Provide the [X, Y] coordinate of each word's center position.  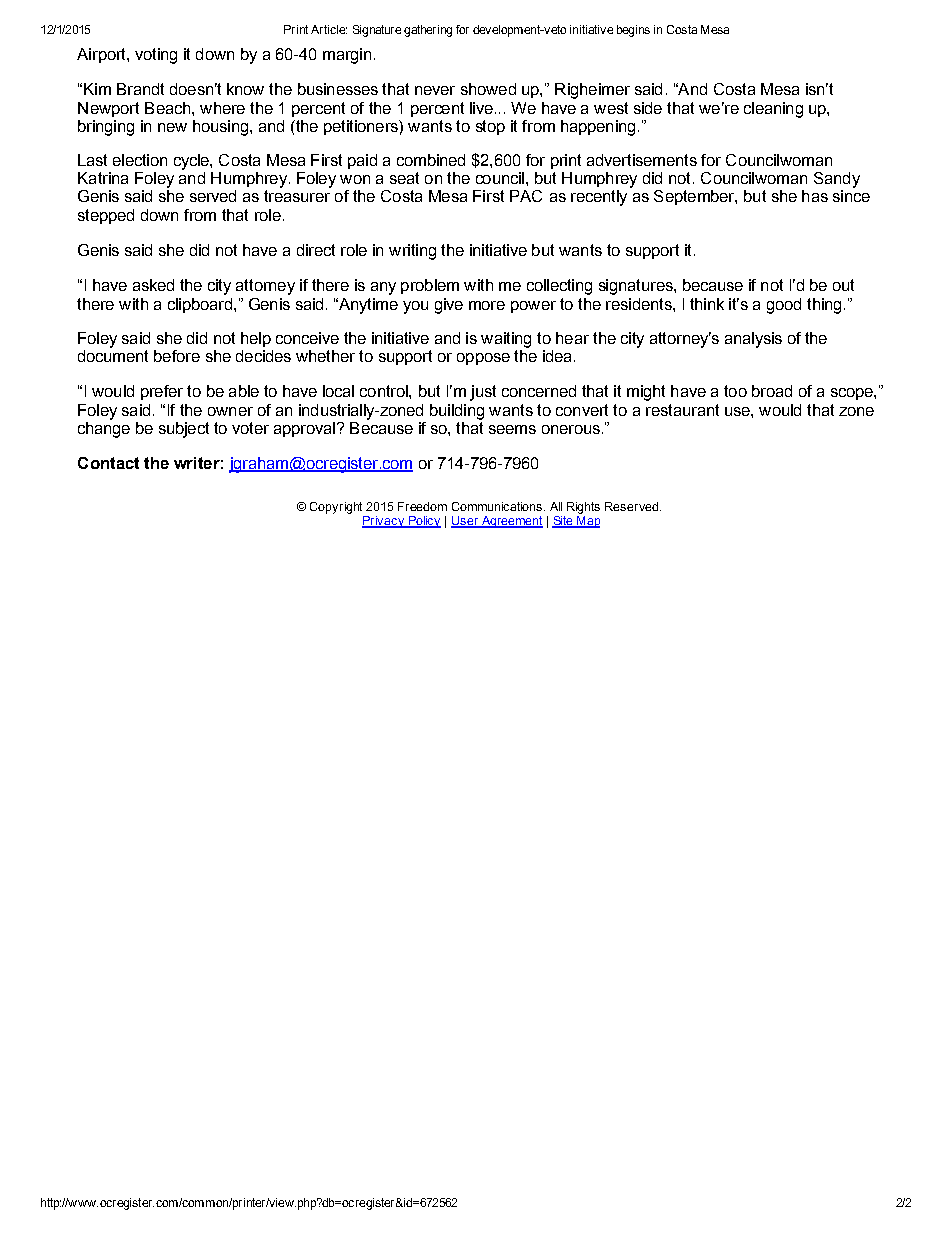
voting [156, 56]
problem [430, 286]
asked [153, 285]
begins [633, 31]
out [843, 285]
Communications [497, 506]
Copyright [336, 508]
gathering [428, 31]
